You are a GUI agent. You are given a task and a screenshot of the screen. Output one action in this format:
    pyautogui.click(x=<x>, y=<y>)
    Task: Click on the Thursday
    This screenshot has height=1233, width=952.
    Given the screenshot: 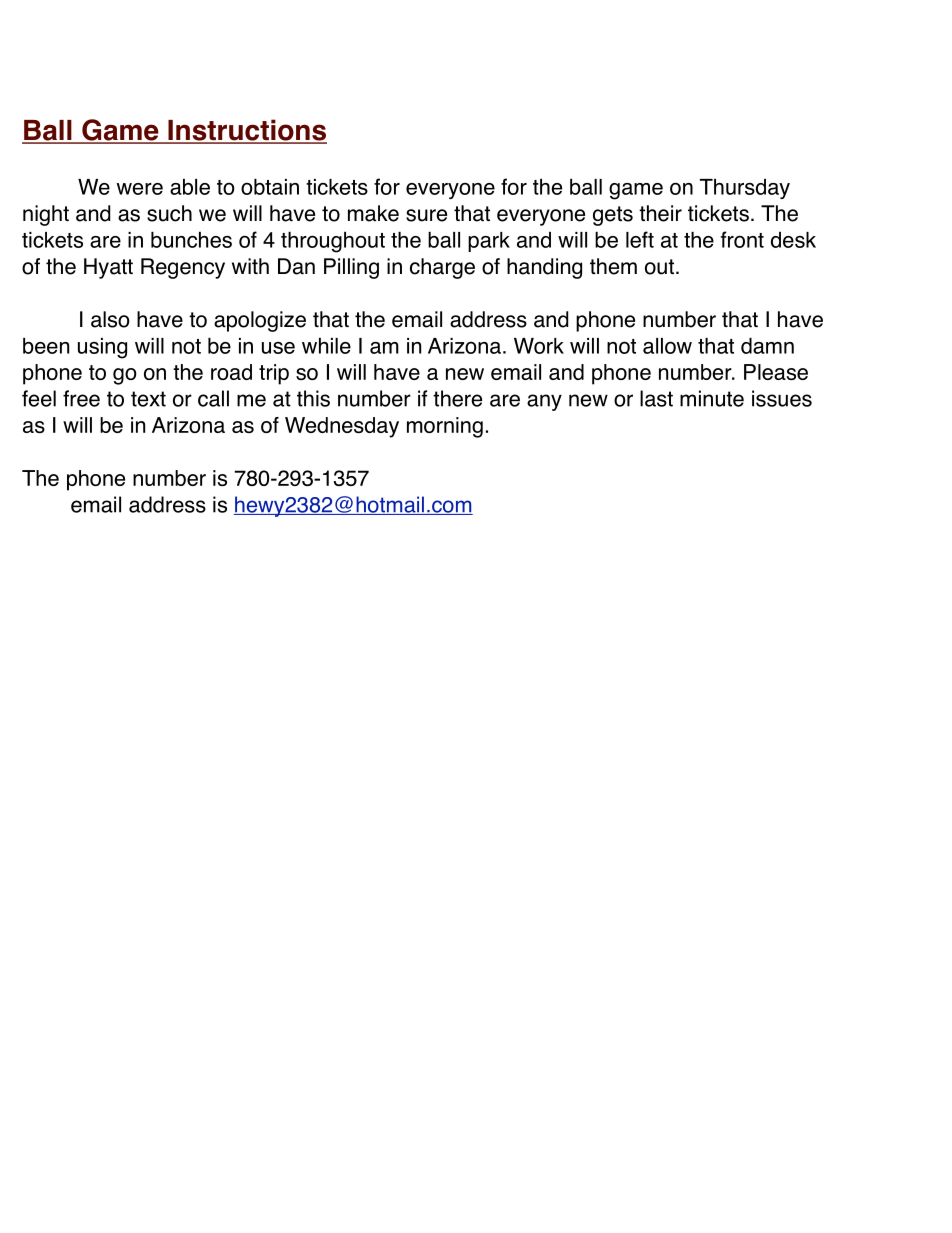 What is the action you would take?
    pyautogui.click(x=745, y=189)
